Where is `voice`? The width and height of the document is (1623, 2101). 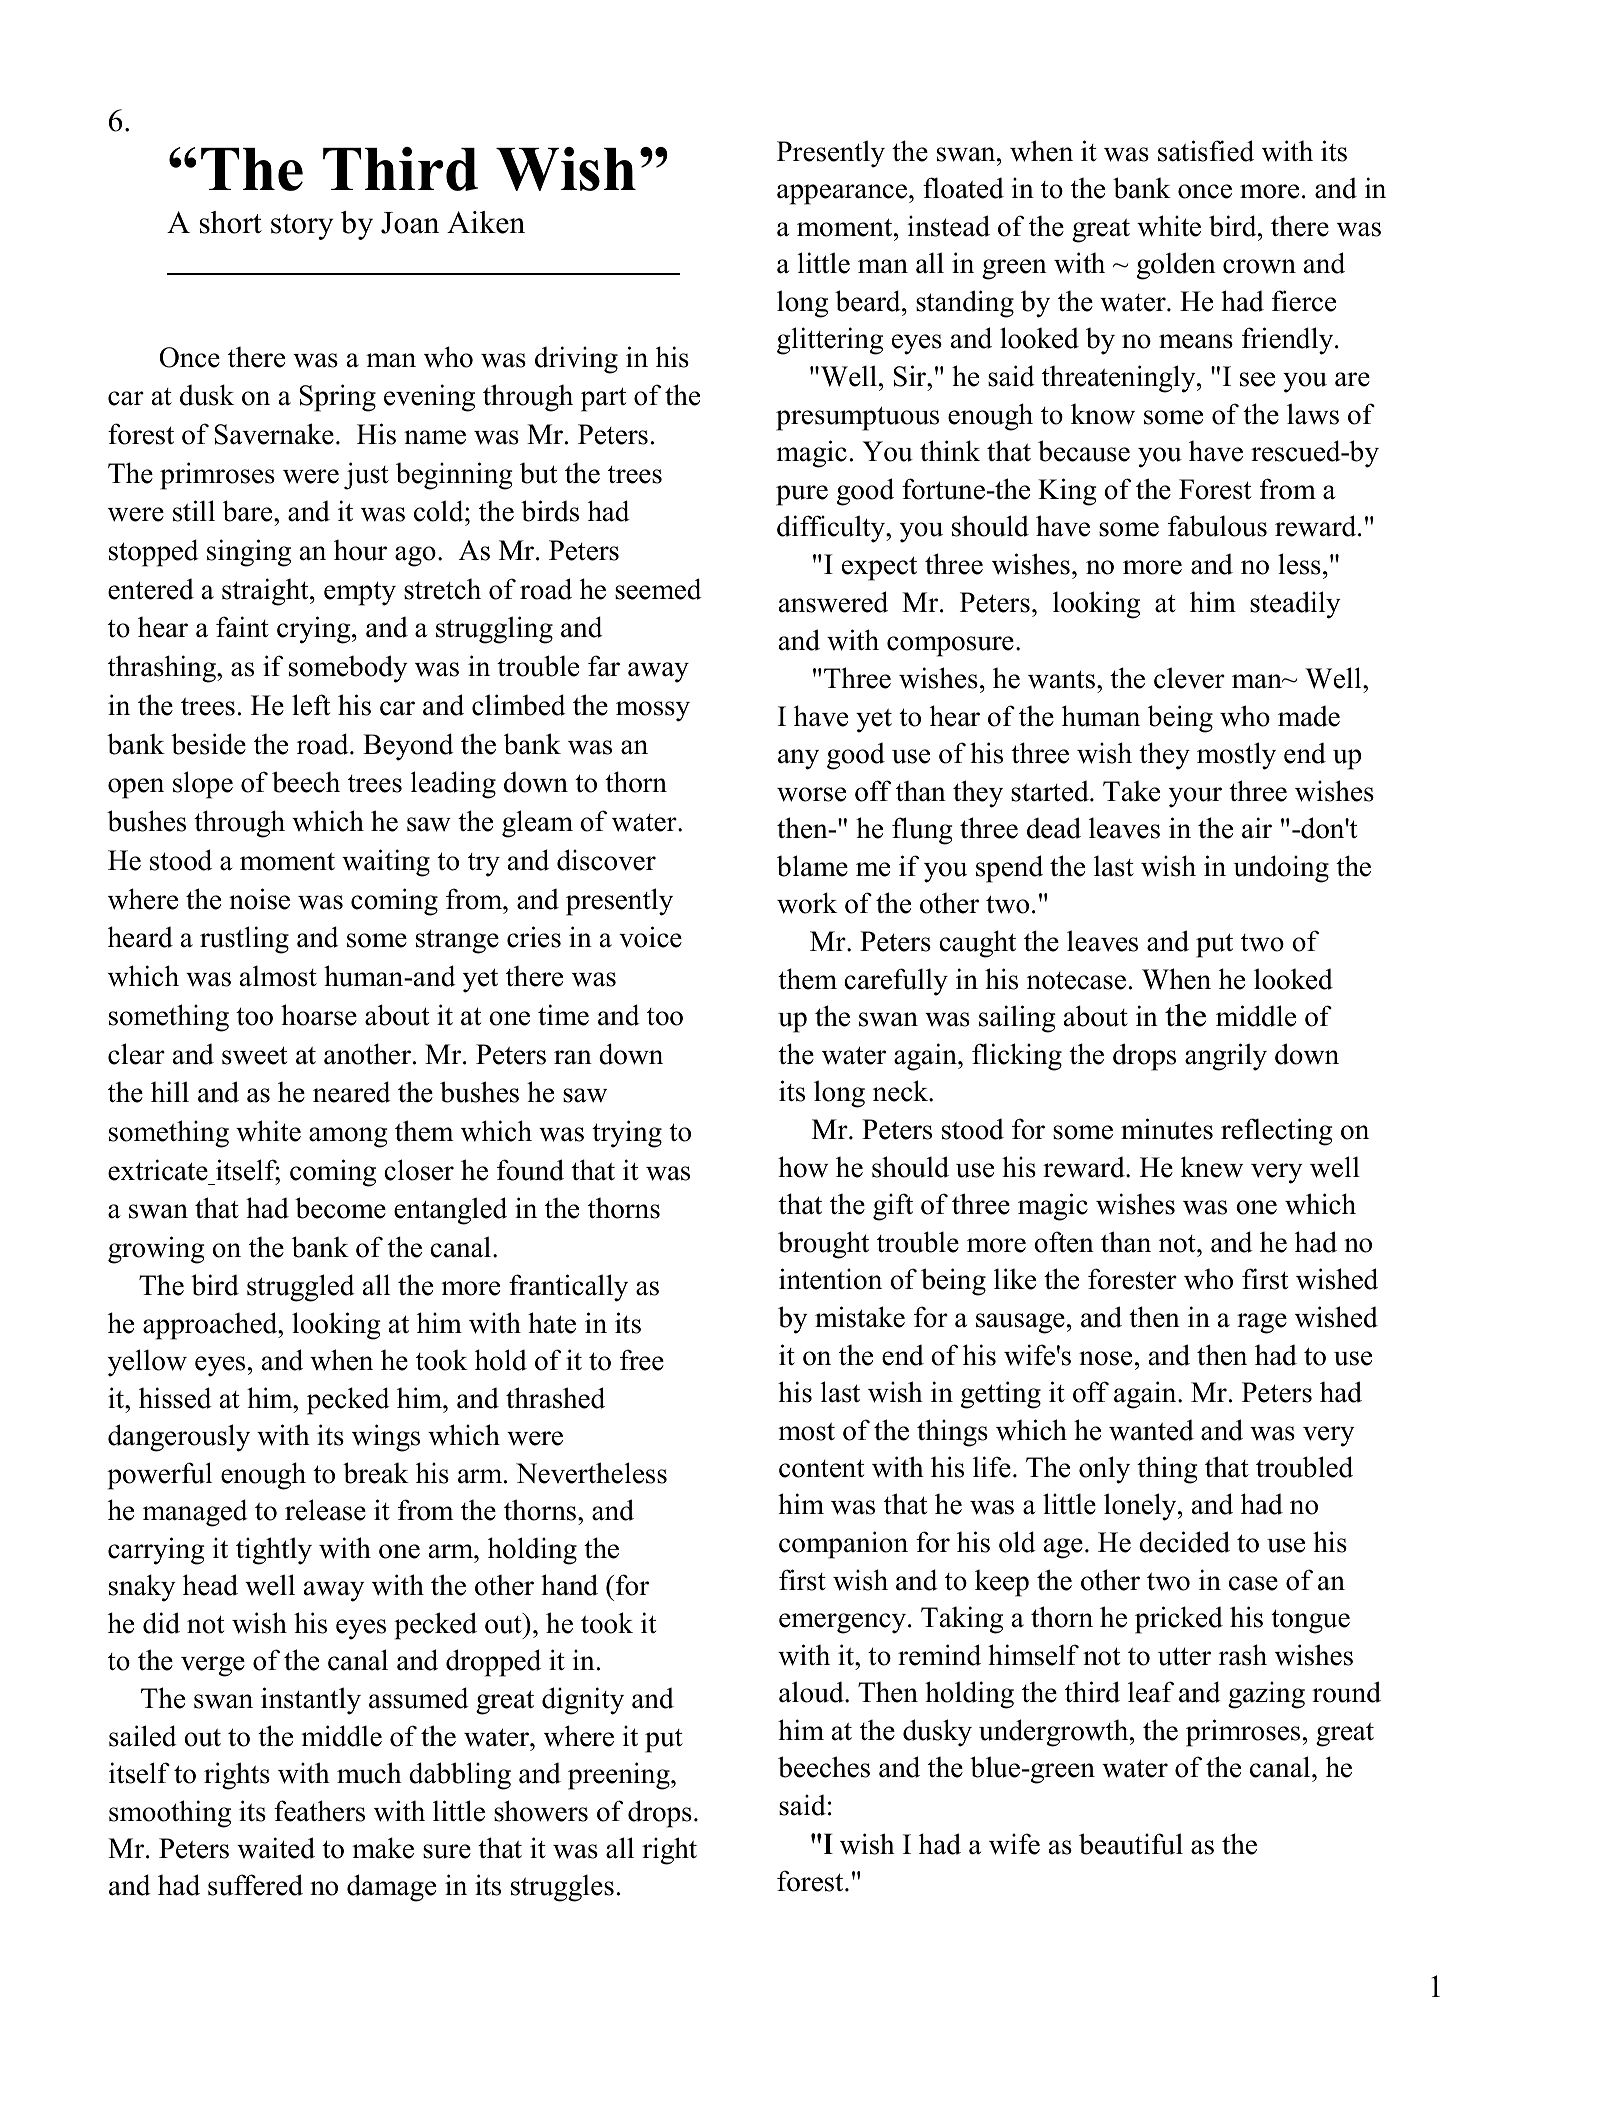 voice is located at coordinates (650, 937).
